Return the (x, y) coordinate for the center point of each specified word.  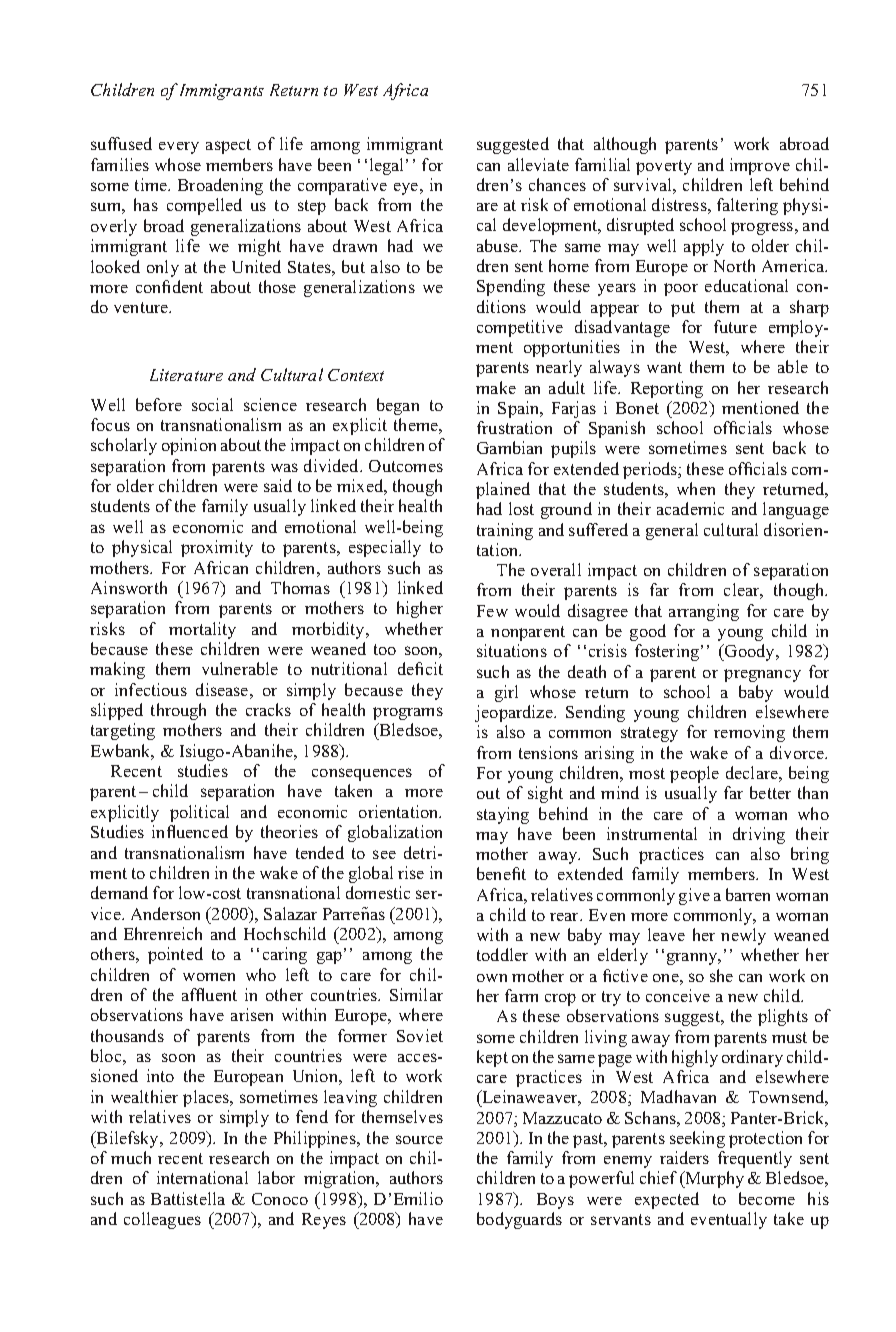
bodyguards (519, 1220)
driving (759, 835)
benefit (501, 873)
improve (760, 166)
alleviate (538, 164)
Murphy (713, 1179)
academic (690, 508)
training (505, 531)
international (202, 1177)
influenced (190, 831)
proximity (217, 548)
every (179, 148)
